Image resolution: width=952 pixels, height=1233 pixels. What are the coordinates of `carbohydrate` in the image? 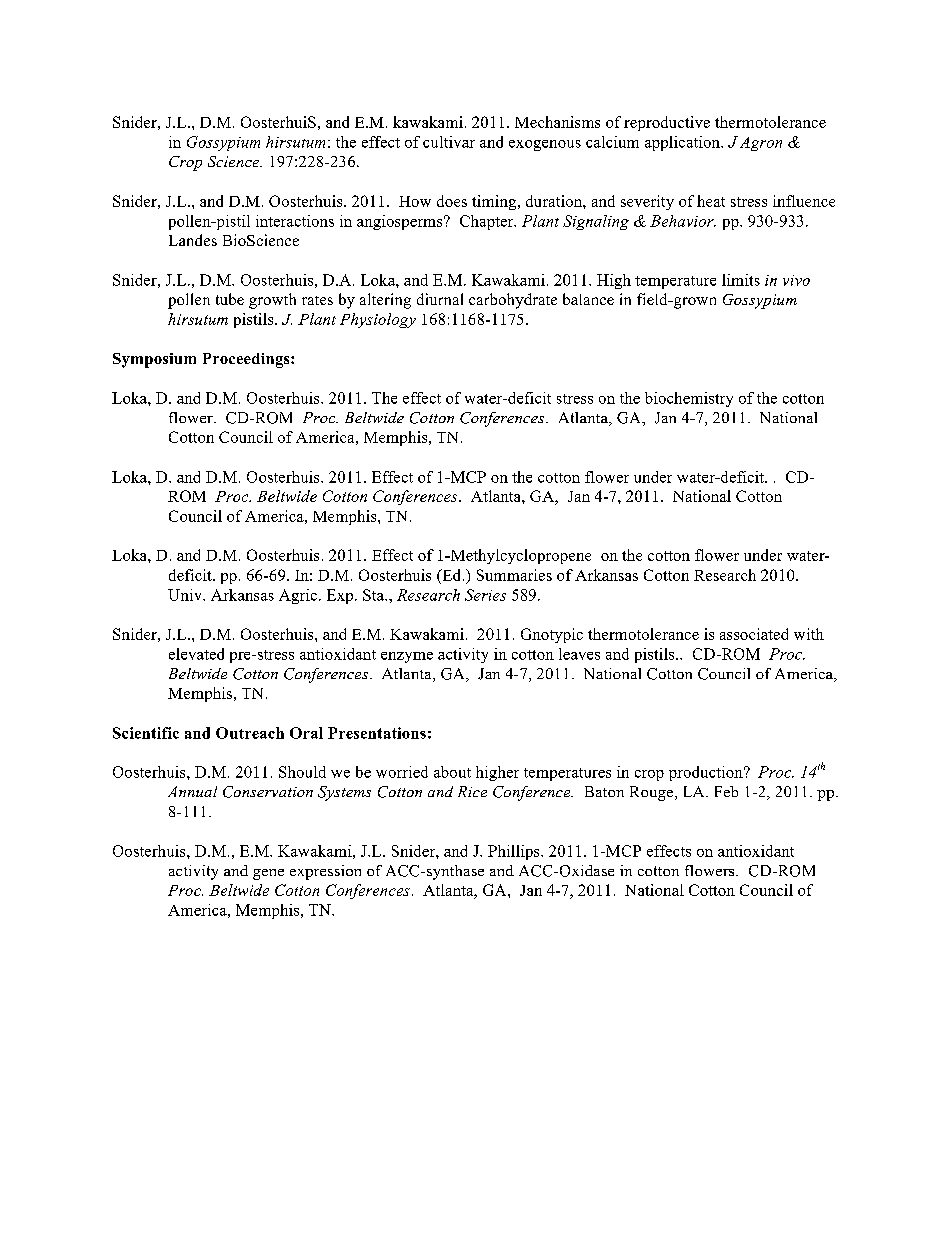 It's located at (513, 301).
